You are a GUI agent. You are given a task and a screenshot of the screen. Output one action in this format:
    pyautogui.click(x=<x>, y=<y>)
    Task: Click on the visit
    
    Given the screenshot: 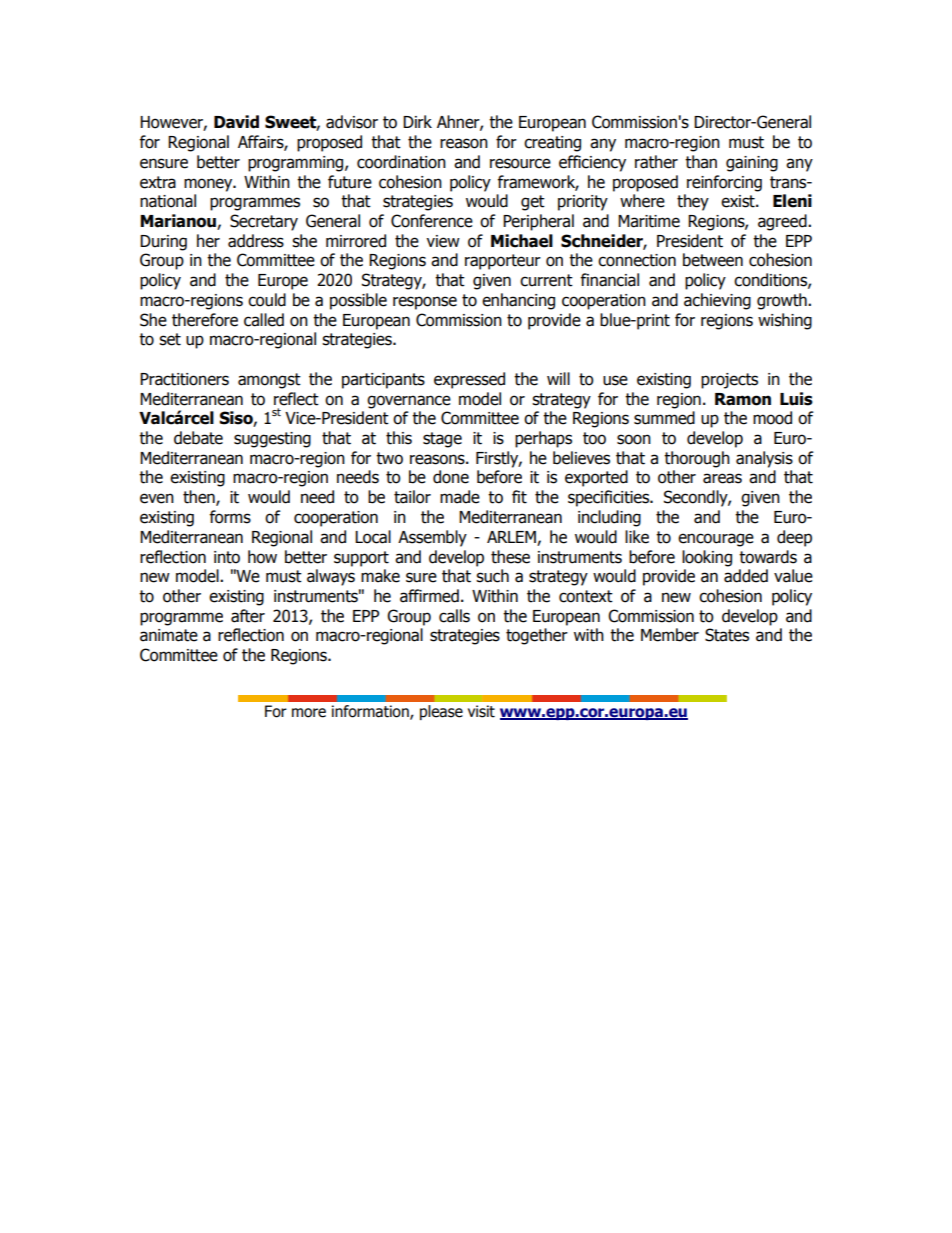 What is the action you would take?
    pyautogui.click(x=481, y=711)
